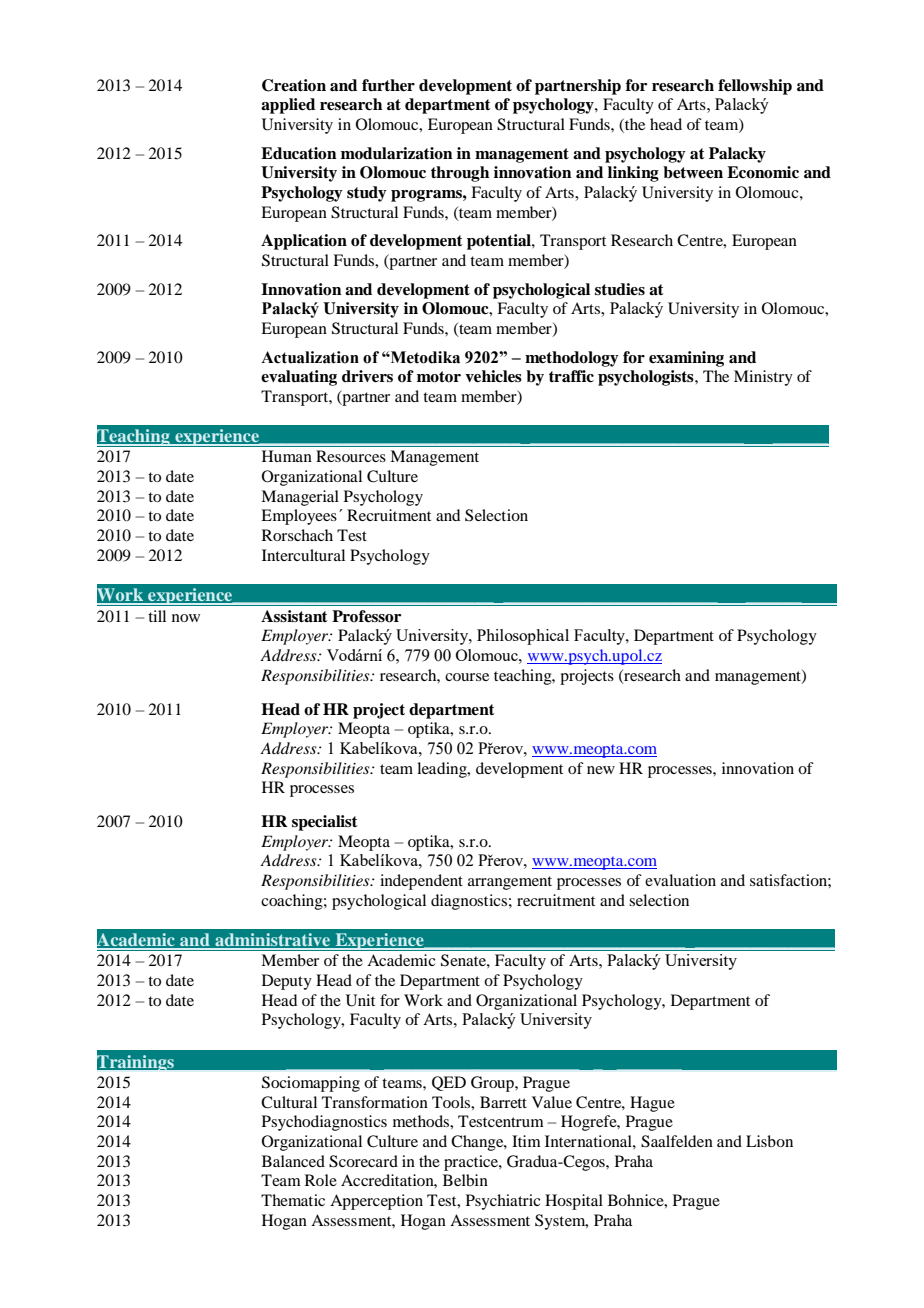 The image size is (924, 1308). I want to click on Balanced, so click(293, 1161).
